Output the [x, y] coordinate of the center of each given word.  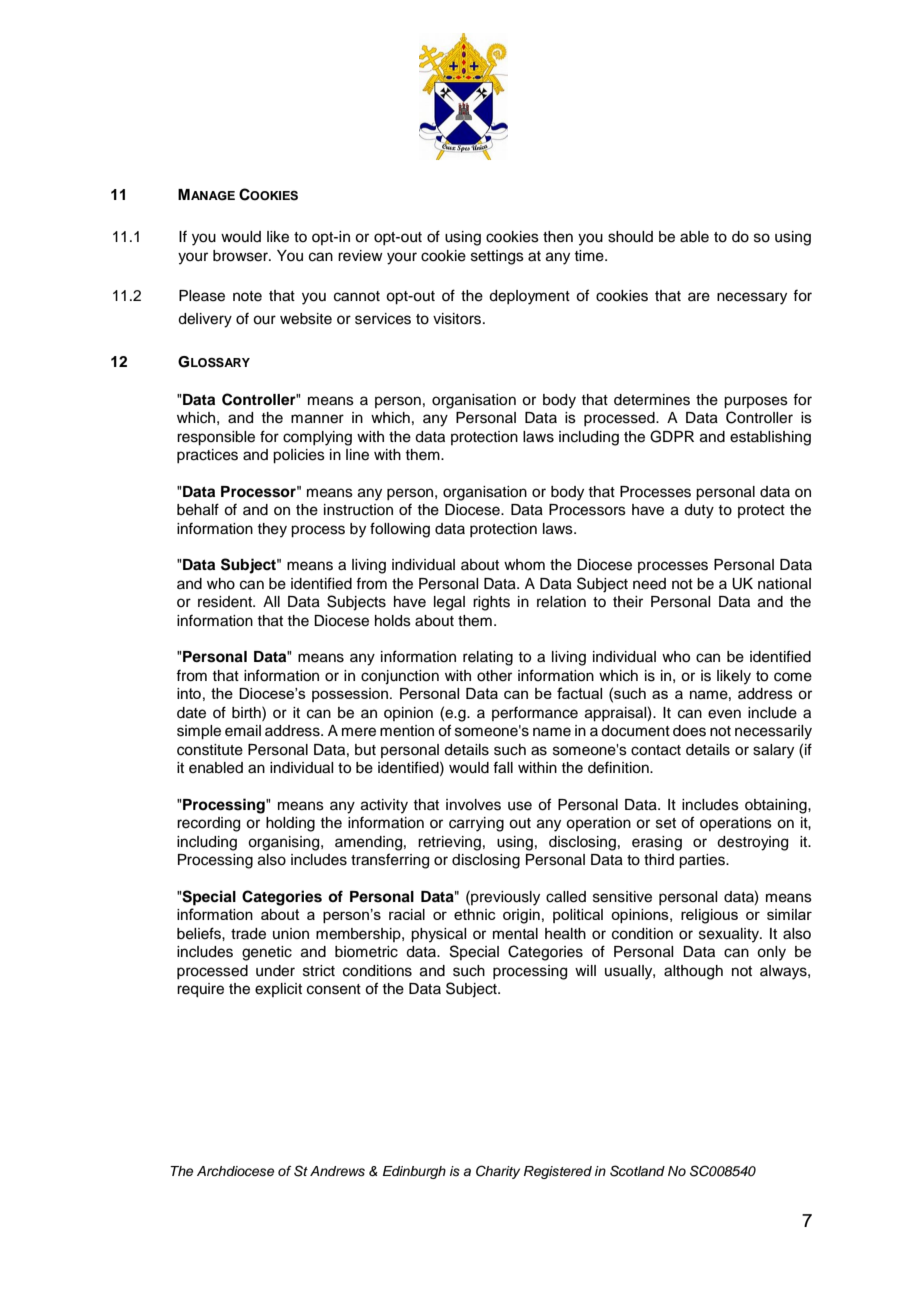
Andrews [337, 1171]
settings [497, 257]
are [699, 297]
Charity [498, 1172]
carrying [476, 824]
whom [524, 565]
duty [699, 511]
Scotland [637, 1171]
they [272, 530]
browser [241, 256]
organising [285, 843]
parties [703, 861]
